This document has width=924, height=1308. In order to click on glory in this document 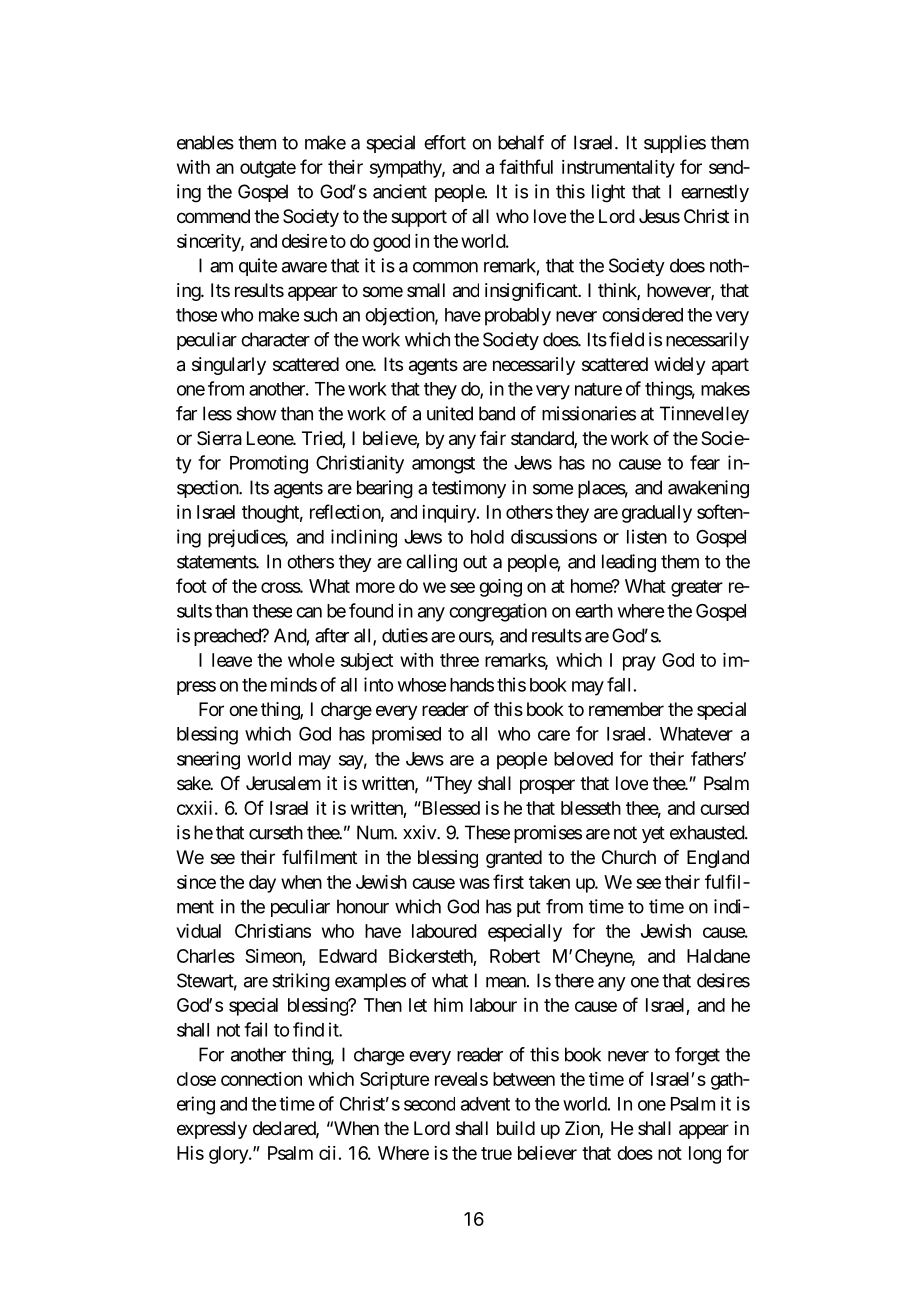, I will do `click(229, 1155)`.
